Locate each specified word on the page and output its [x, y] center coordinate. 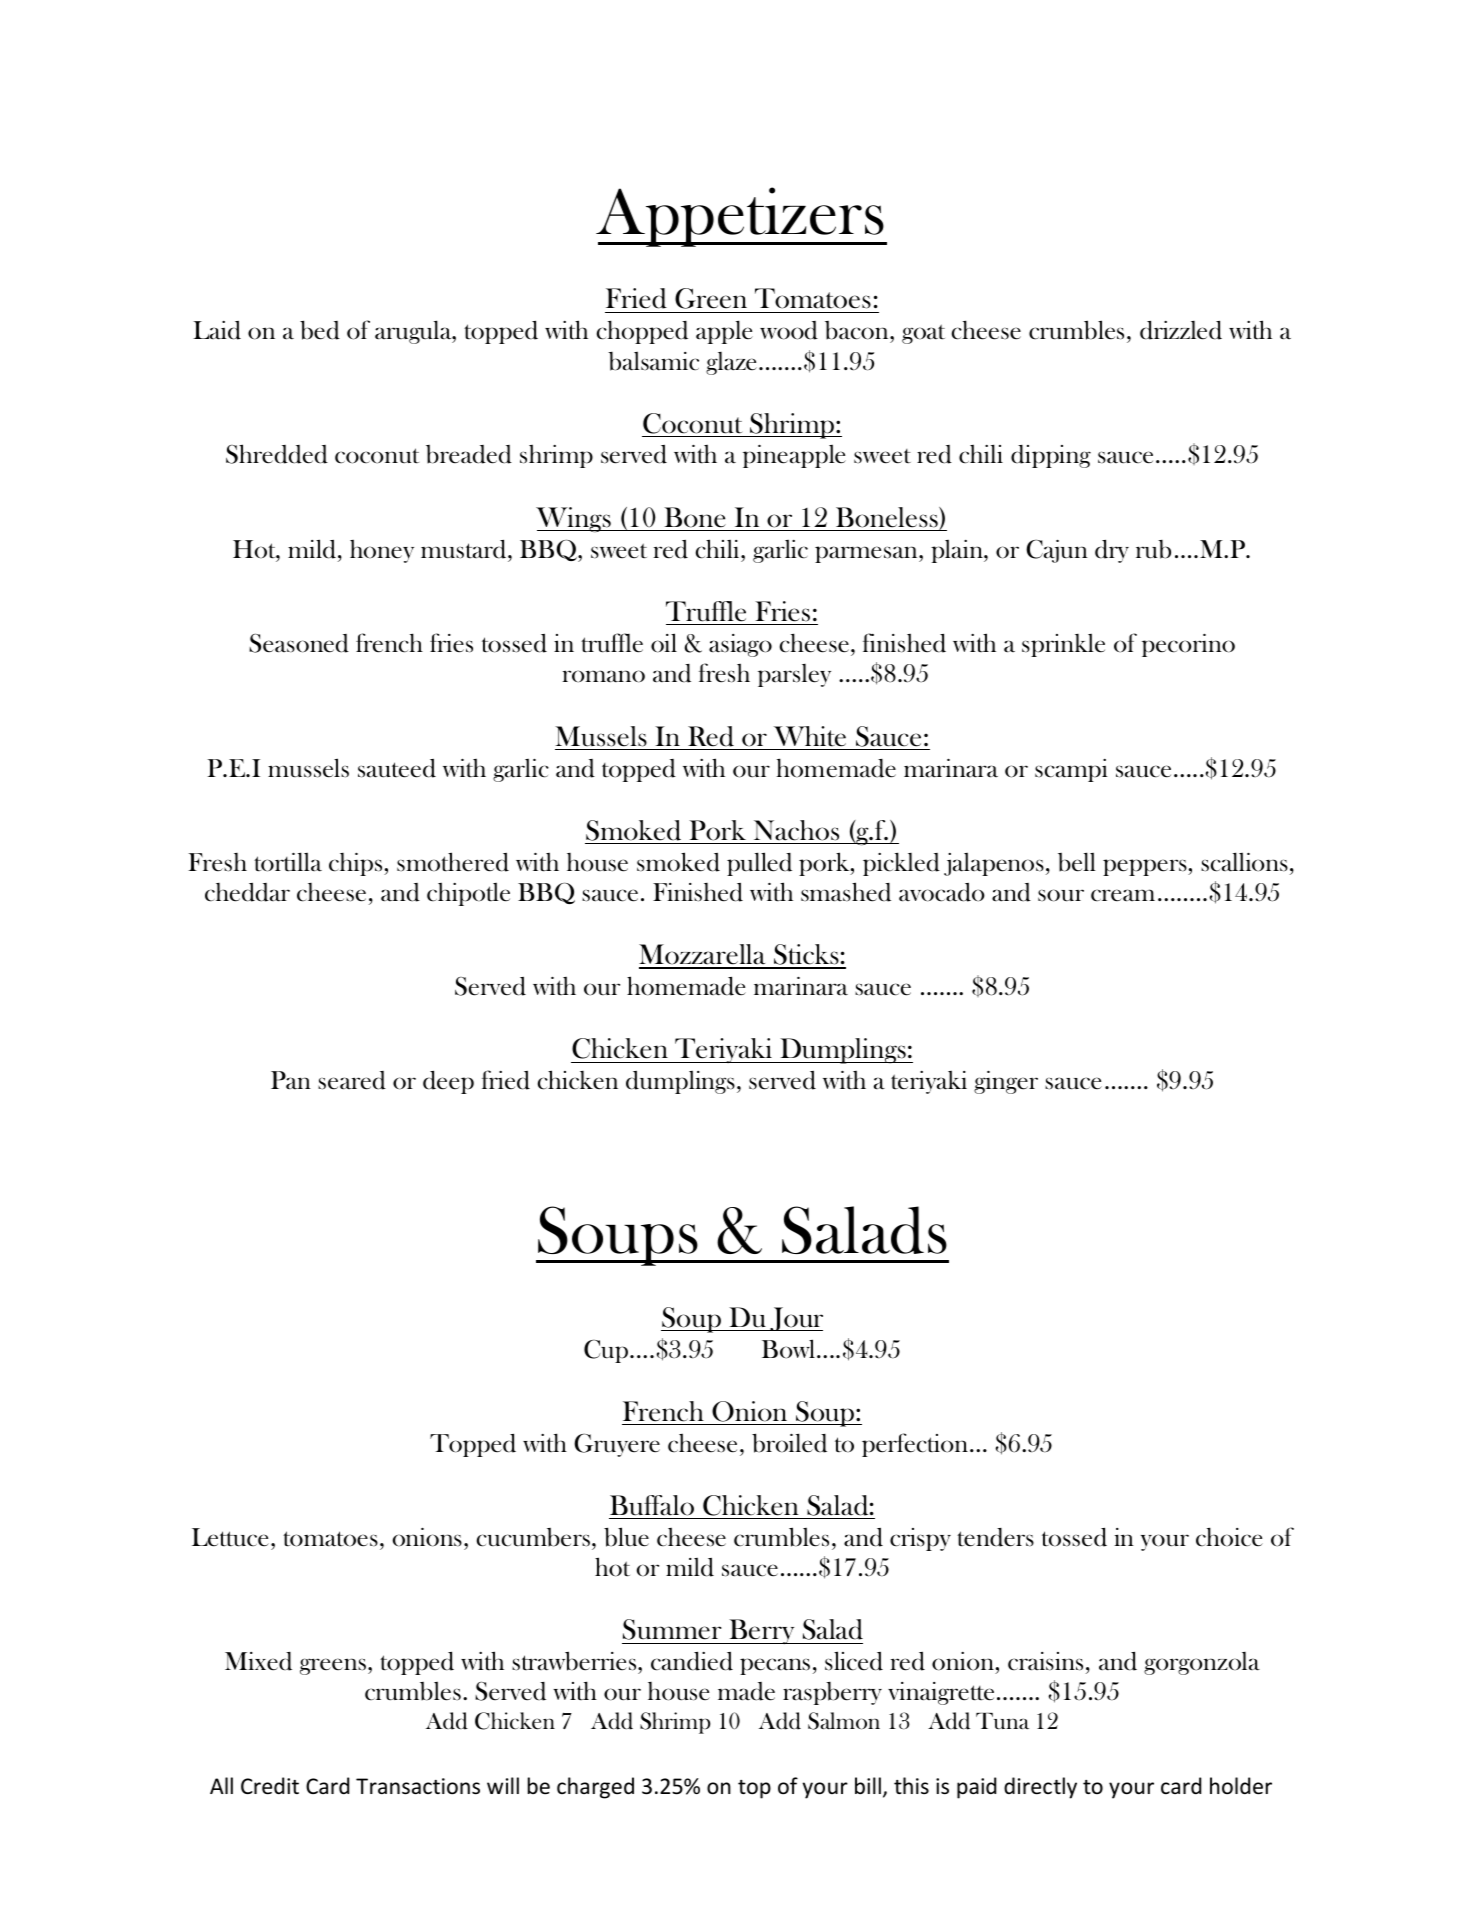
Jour [795, 1319]
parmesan [867, 554]
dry [1112, 551]
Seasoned [299, 643]
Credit [270, 1786]
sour [1061, 895]
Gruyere [617, 1445]
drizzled [1181, 330]
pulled [759, 864]
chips [357, 864]
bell [1077, 862]
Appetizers [741, 217]
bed [320, 330]
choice [1229, 1537]
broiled [789, 1443]
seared [352, 1080]
